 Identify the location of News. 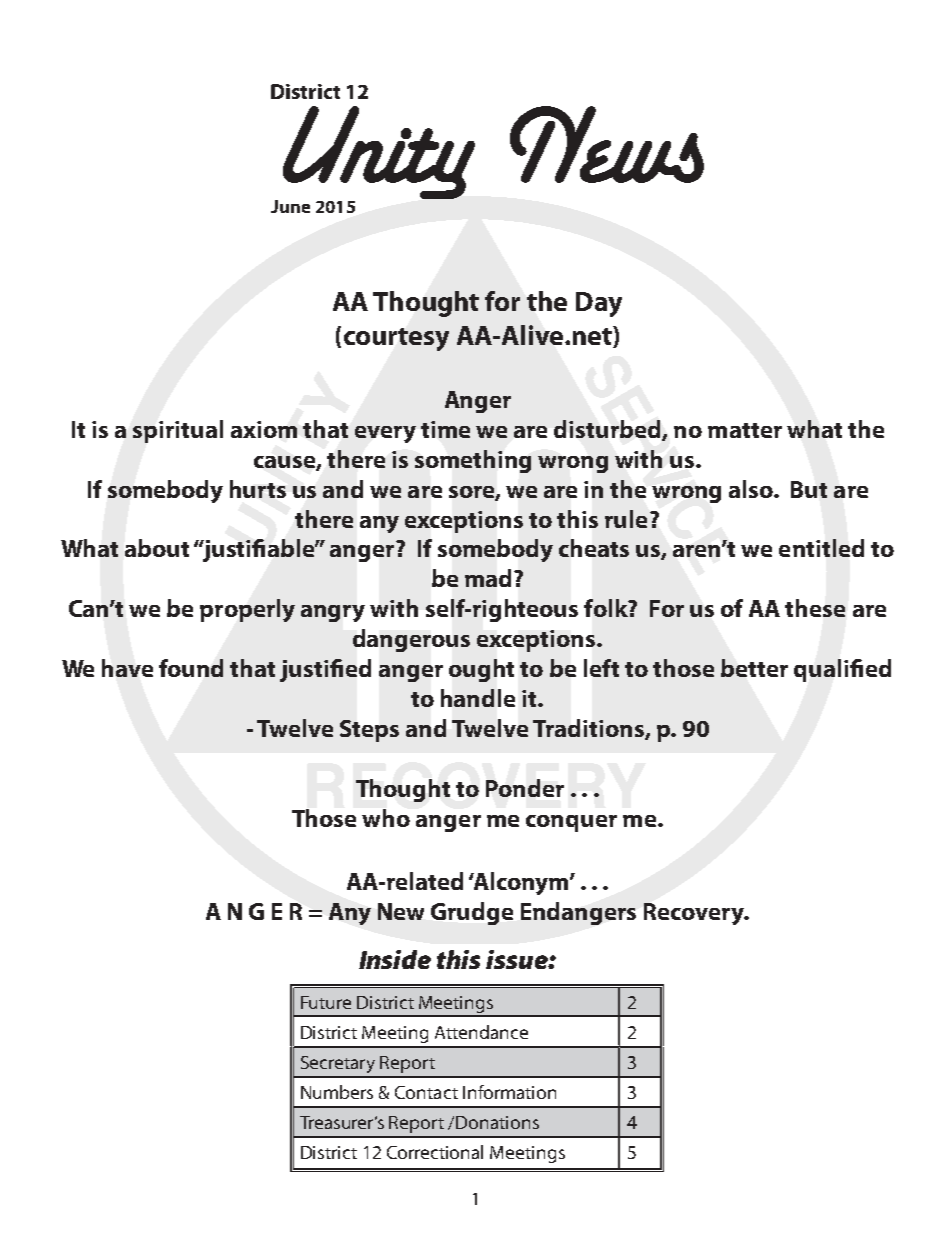
(607, 144).
